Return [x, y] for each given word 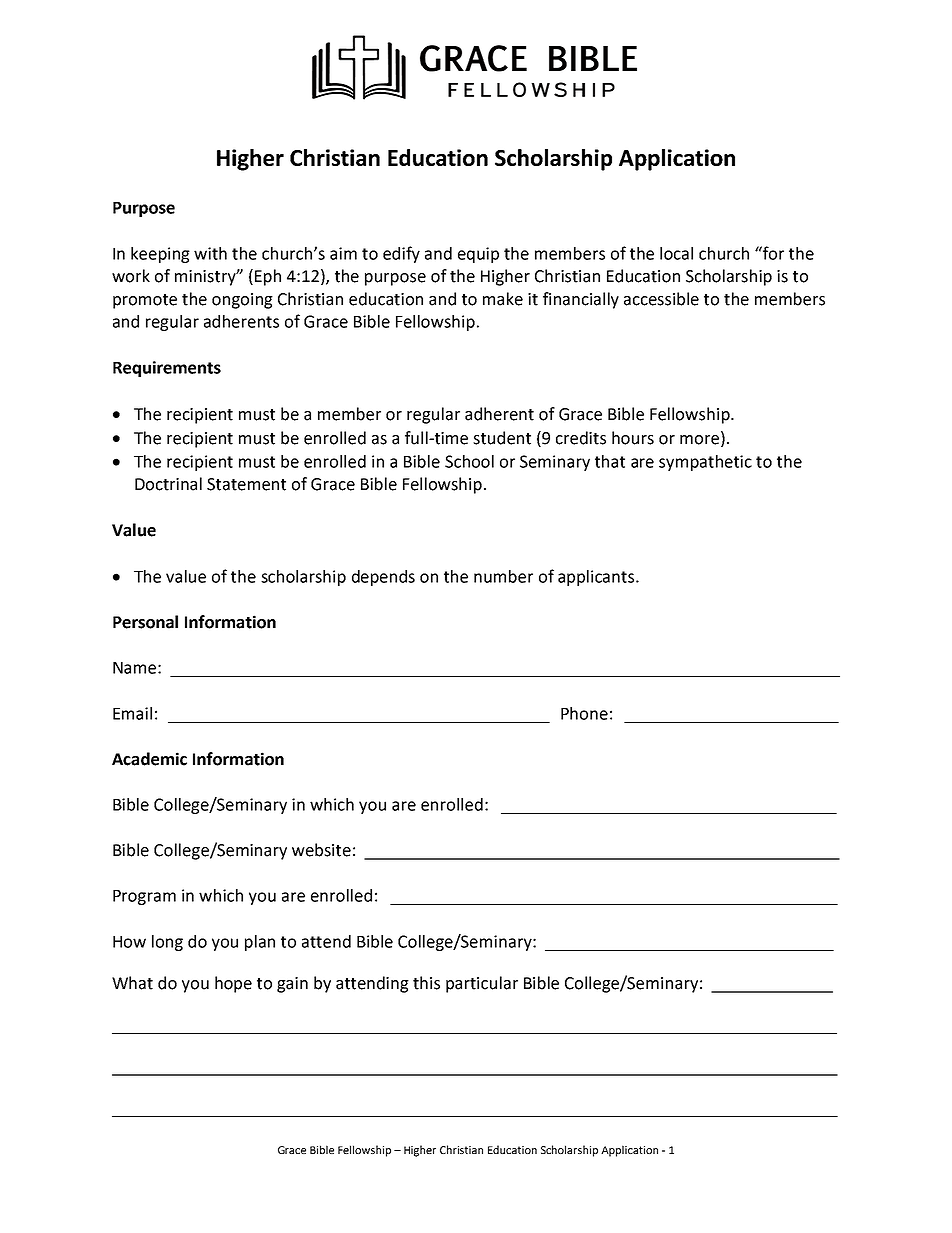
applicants [597, 578]
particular [482, 984]
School [469, 461]
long [167, 943]
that [610, 461]
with [210, 253]
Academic [149, 759]
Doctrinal [168, 484]
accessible [661, 299]
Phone [584, 713]
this [426, 983]
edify [401, 254]
